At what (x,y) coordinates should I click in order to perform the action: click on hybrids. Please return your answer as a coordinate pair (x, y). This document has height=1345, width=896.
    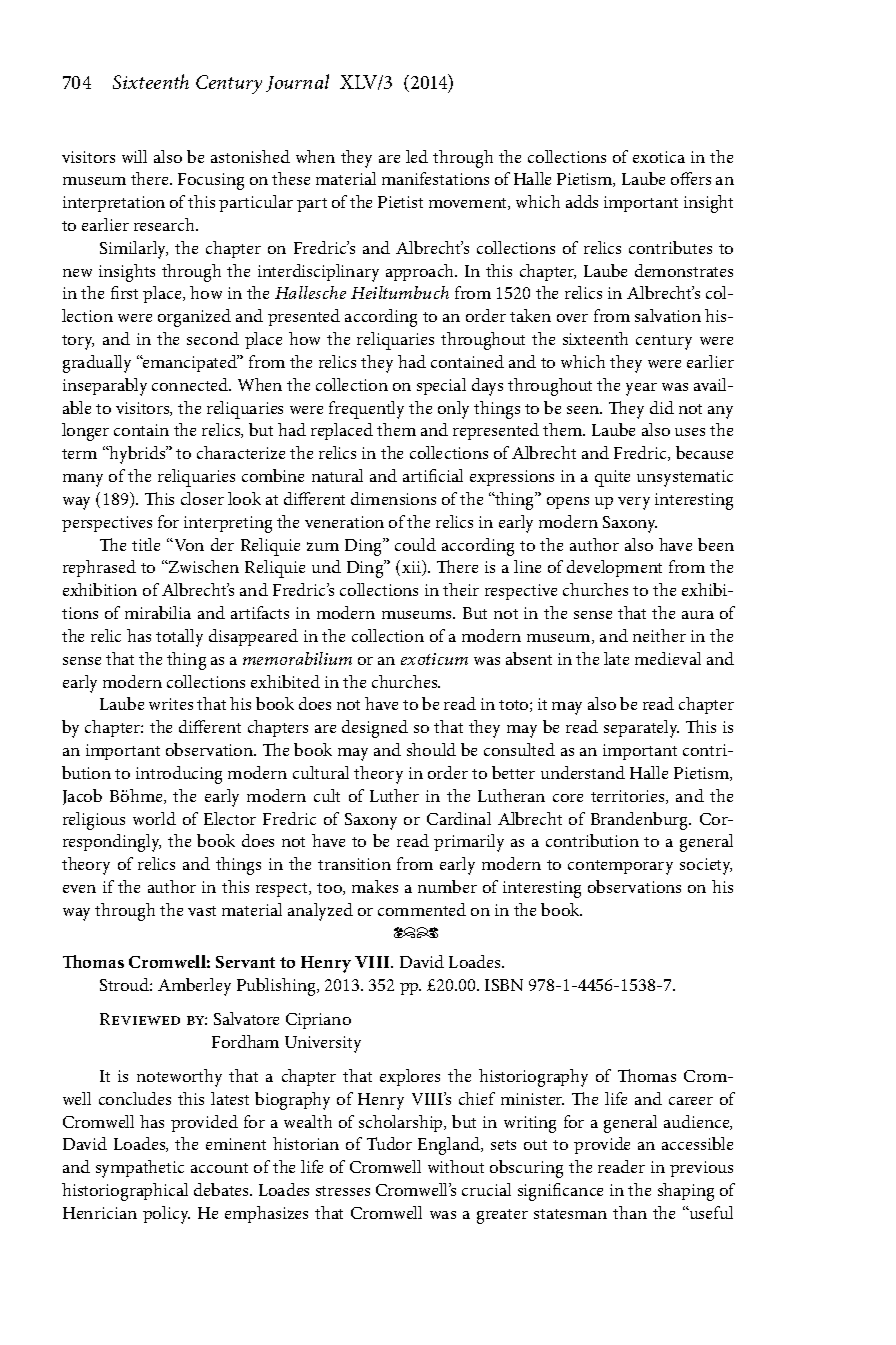
    Looking at the image, I should click on (138, 455).
